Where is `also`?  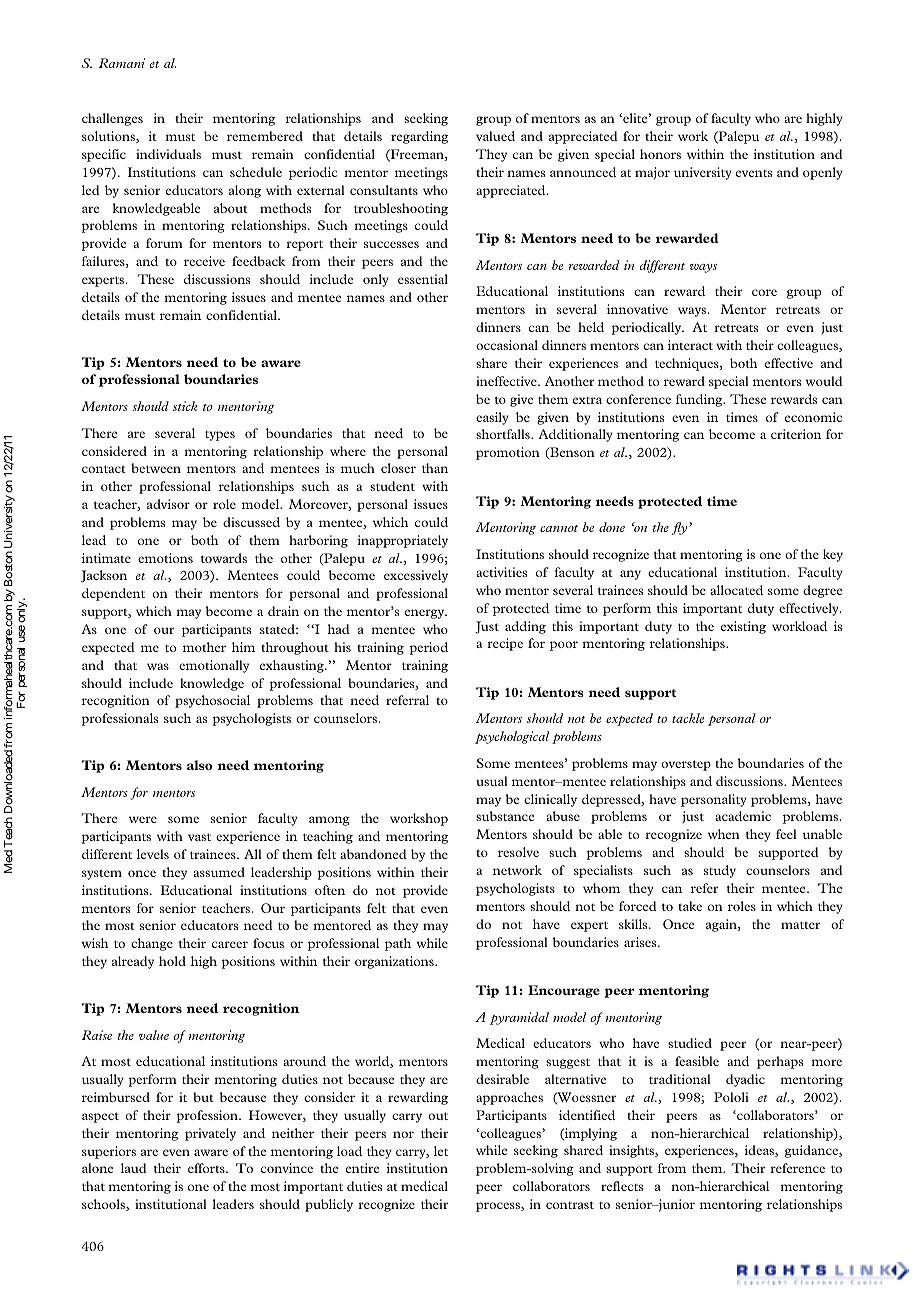
also is located at coordinates (199, 765).
